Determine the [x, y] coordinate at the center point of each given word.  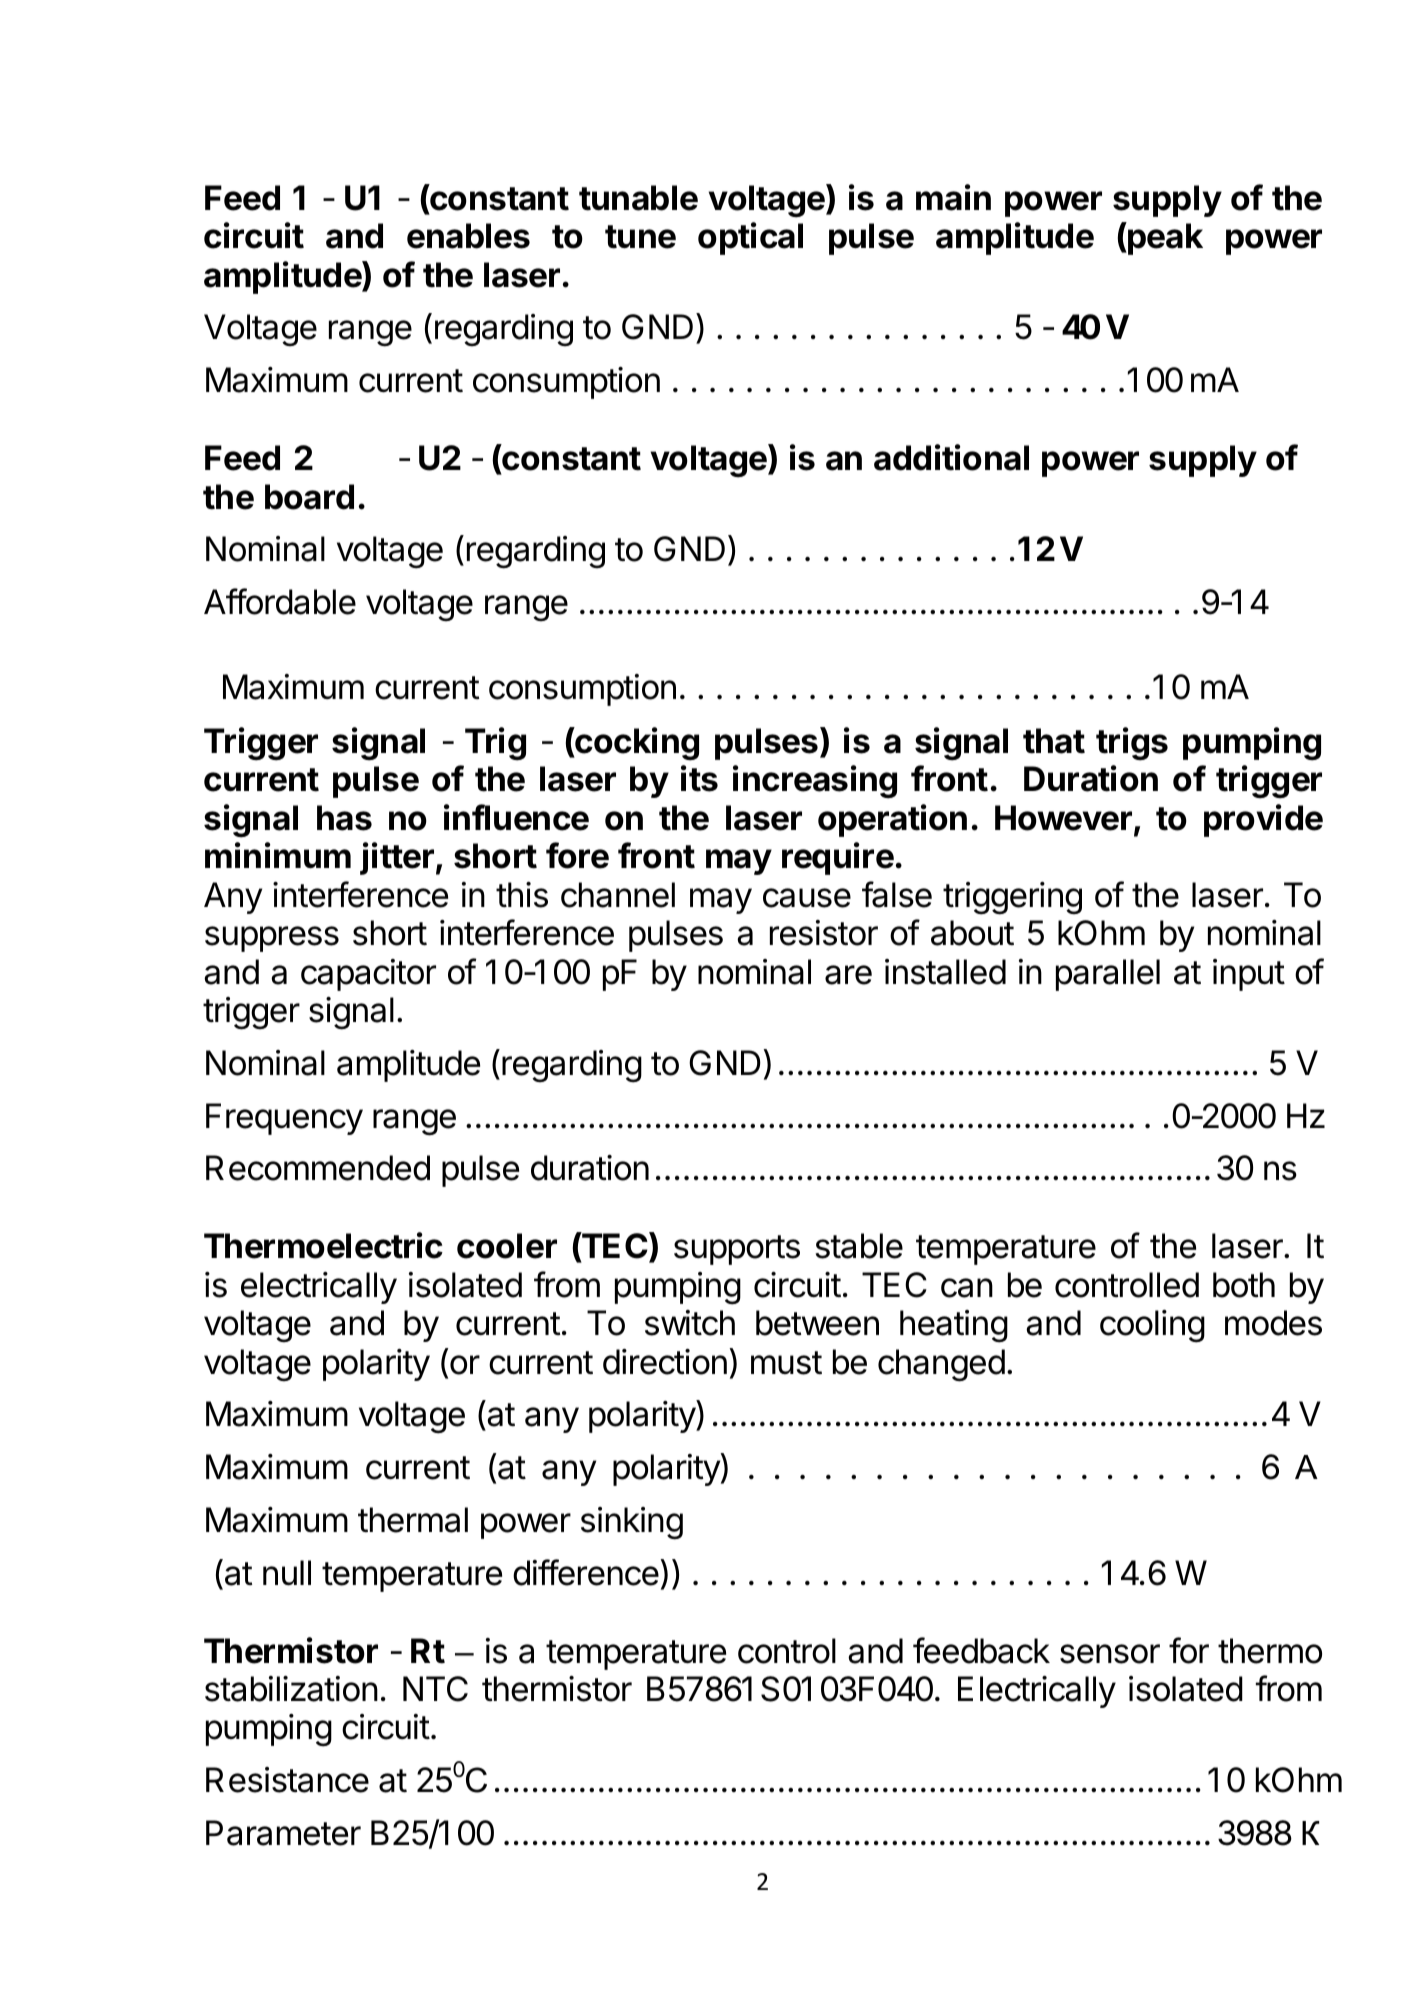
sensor [1110, 1654]
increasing [815, 782]
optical [750, 238]
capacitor [368, 975]
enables [468, 236]
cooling [1152, 1326]
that [1054, 741]
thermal [413, 1520]
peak [1164, 238]
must [786, 1363]
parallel [1108, 975]
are [848, 975]
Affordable [280, 601]
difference [586, 1572]
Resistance [287, 1780]
